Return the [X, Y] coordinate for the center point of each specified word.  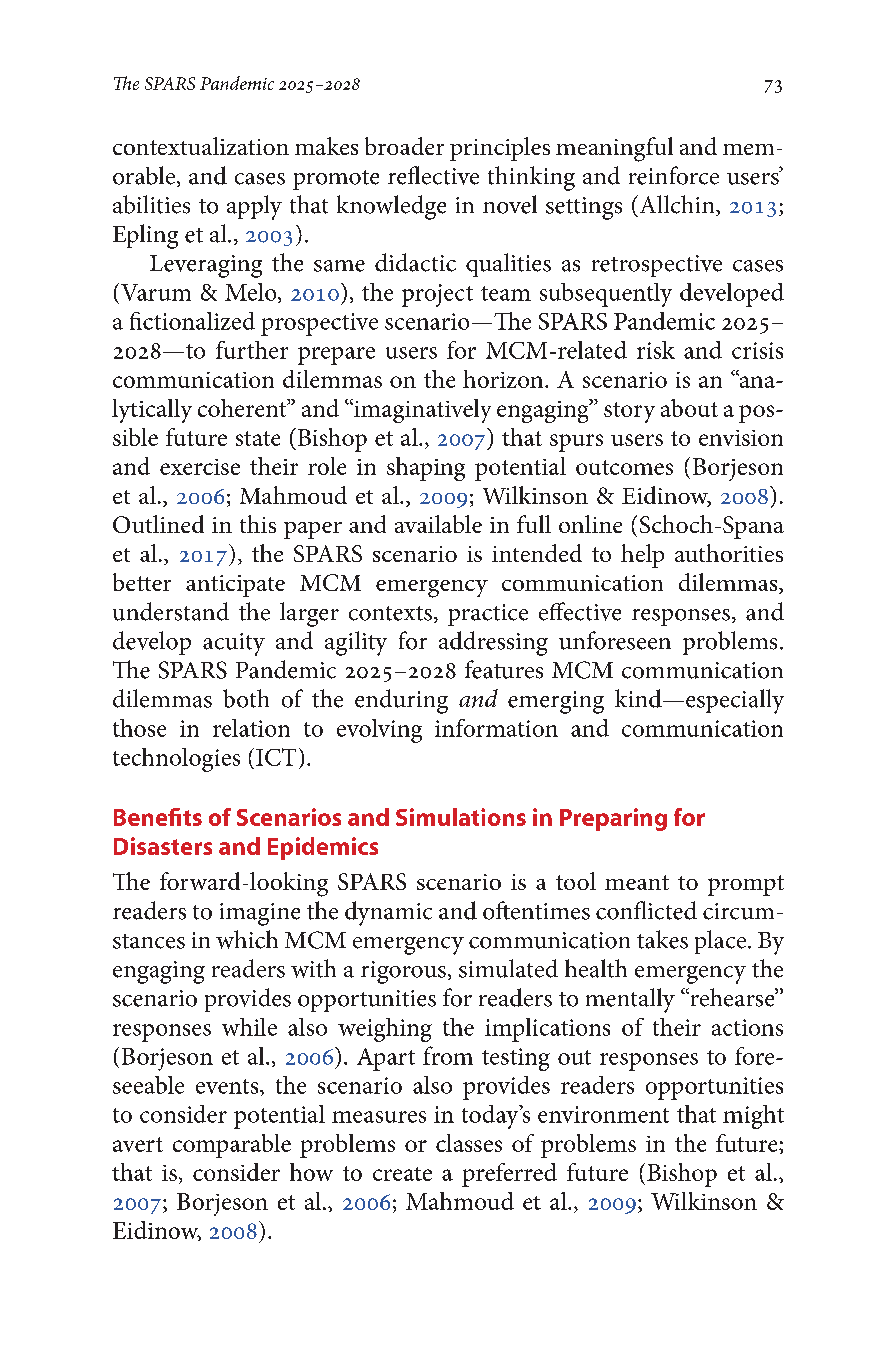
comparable [232, 1146]
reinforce [674, 175]
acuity [234, 644]
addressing [493, 643]
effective [580, 611]
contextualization [201, 146]
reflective [433, 175]
